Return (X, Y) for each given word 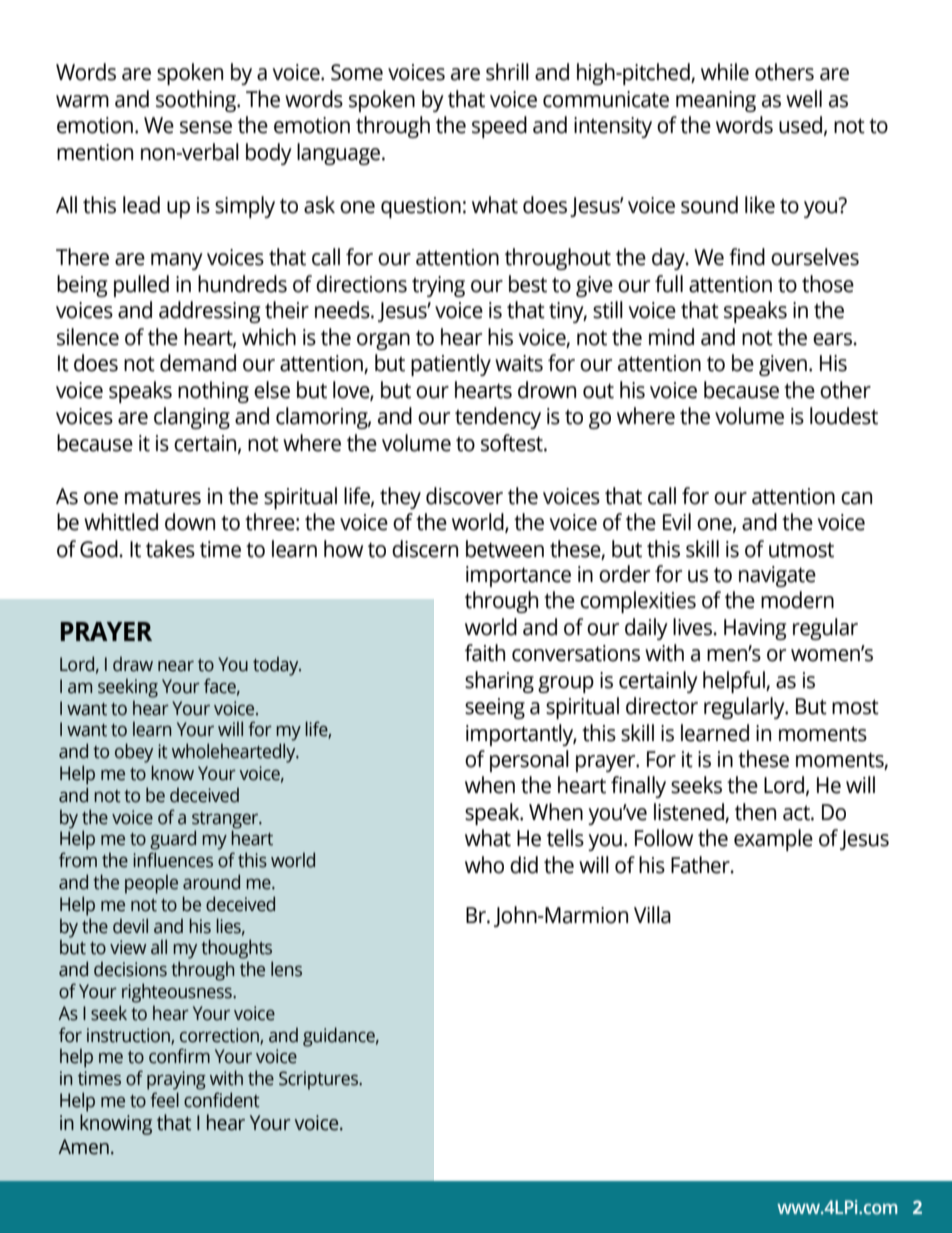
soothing (197, 101)
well (804, 99)
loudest (844, 416)
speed (499, 127)
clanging (192, 418)
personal (529, 761)
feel (164, 1100)
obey (134, 753)
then (755, 812)
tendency (498, 418)
